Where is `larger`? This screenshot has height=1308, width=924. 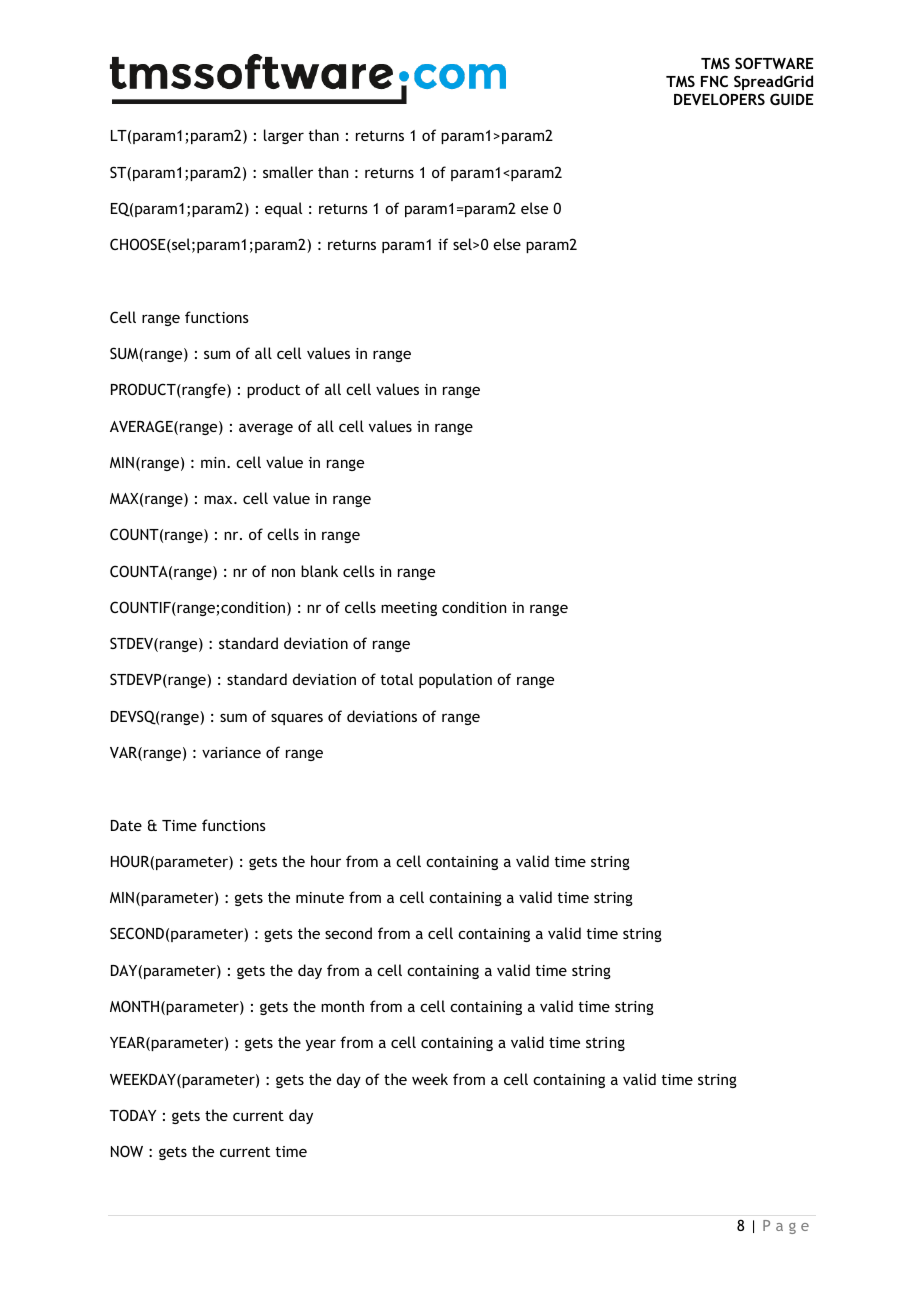
larger is located at coordinates (284, 136).
